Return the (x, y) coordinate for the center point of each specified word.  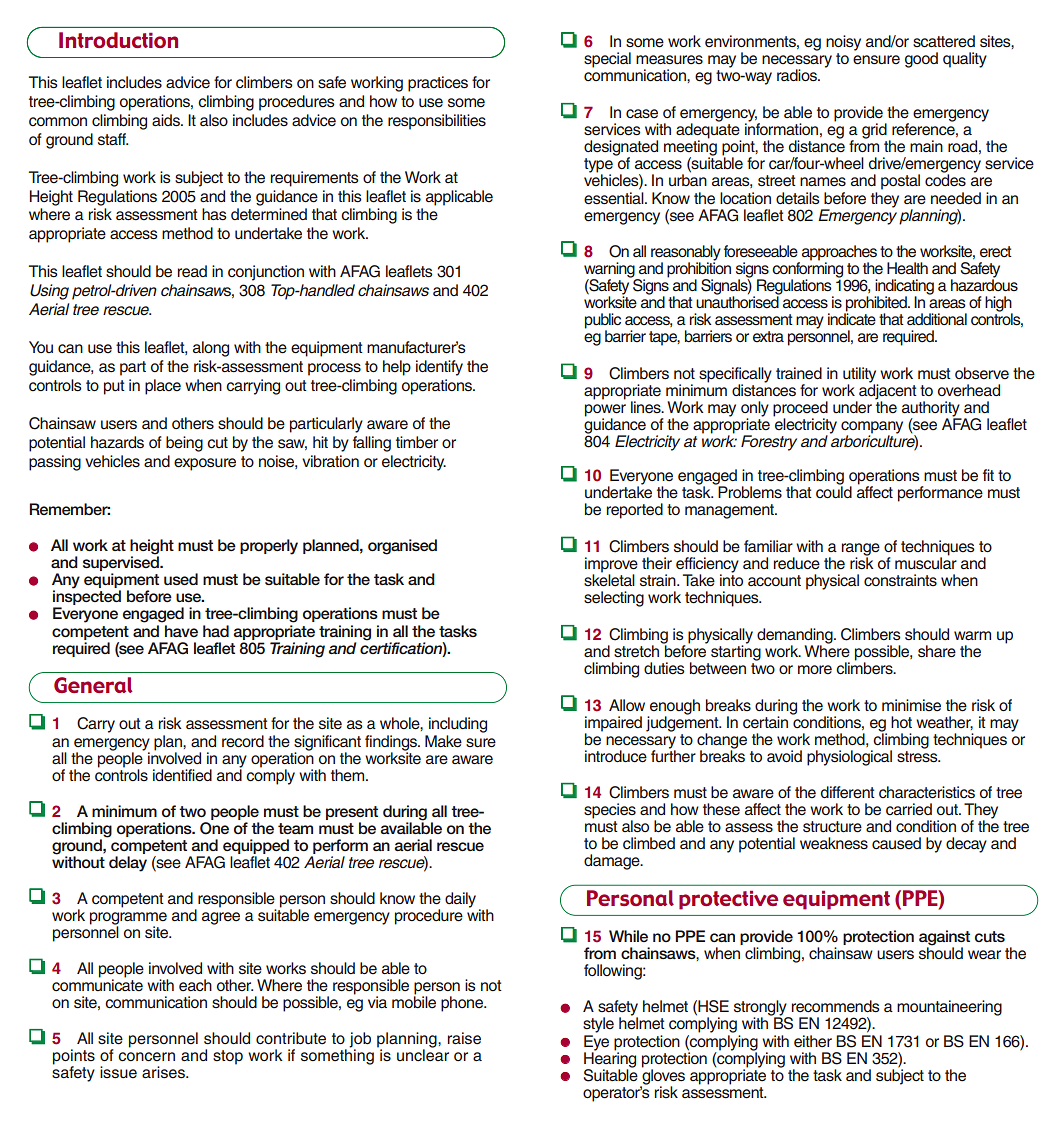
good (921, 60)
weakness (834, 843)
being (184, 444)
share (937, 651)
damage (613, 862)
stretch (636, 651)
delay (128, 864)
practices (438, 84)
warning (610, 271)
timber (417, 442)
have (181, 631)
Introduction (118, 40)
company (872, 428)
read (192, 271)
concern (146, 1057)
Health (907, 268)
